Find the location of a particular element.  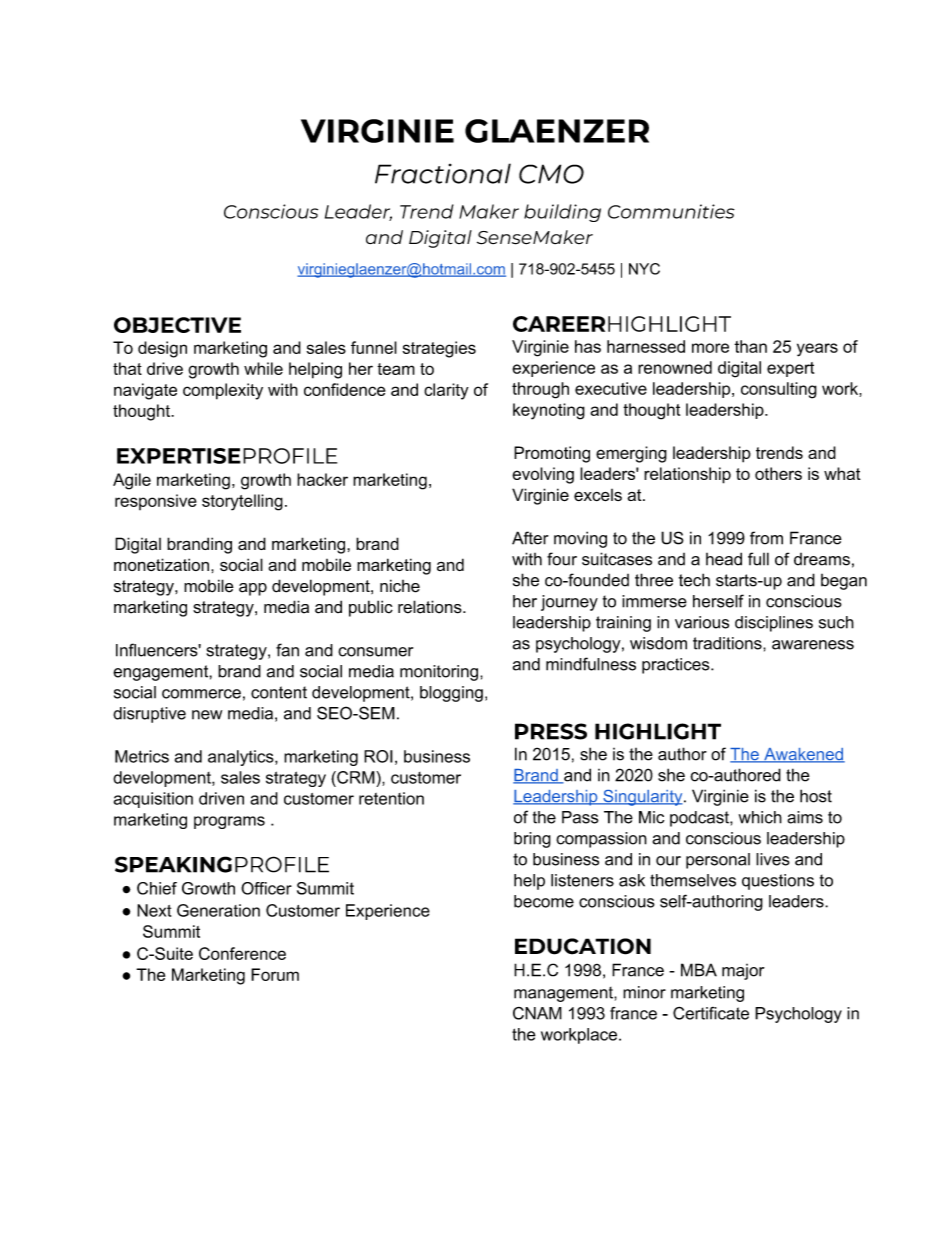

OBJECTIVE is located at coordinates (177, 325).
